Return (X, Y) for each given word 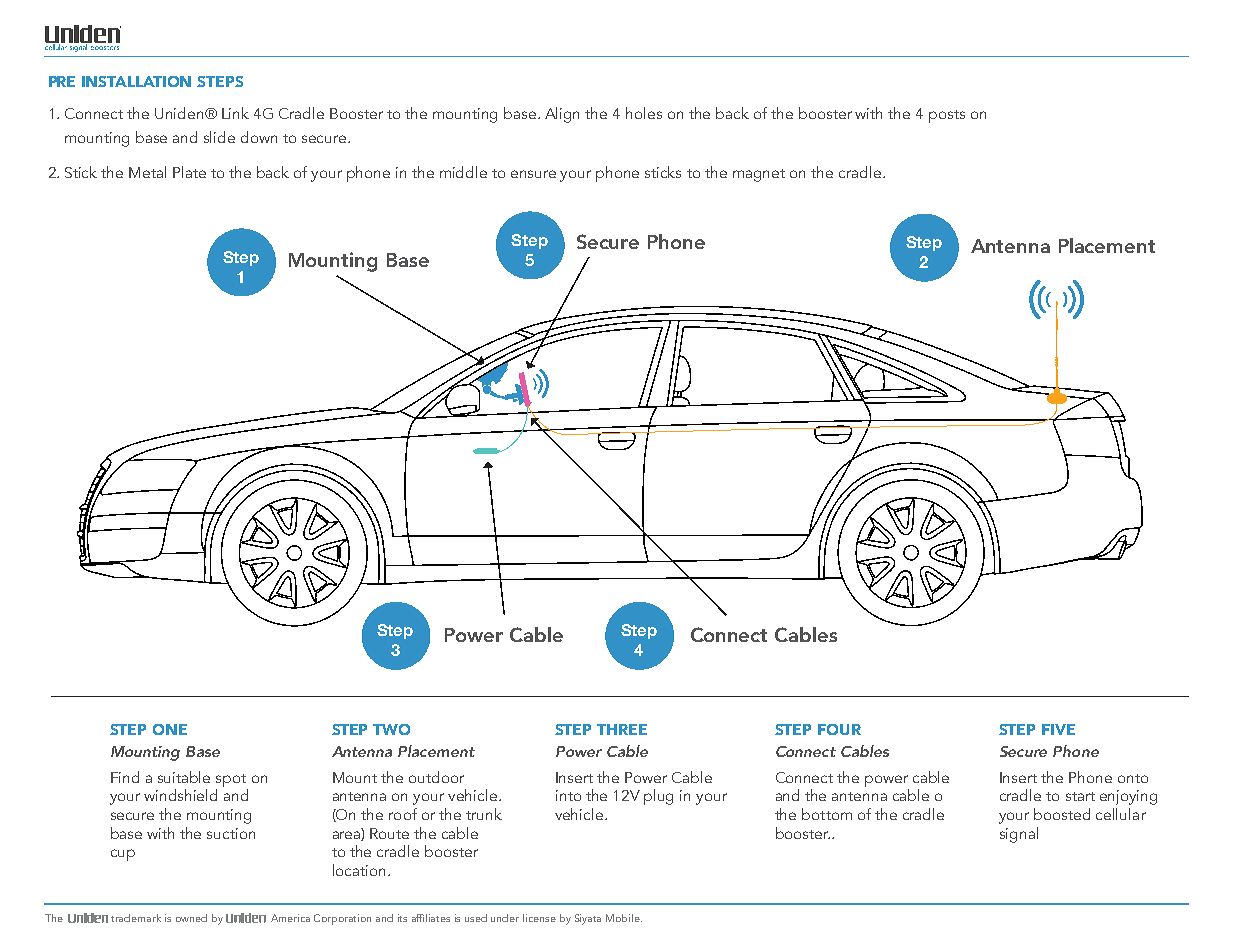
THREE (622, 729)
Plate (189, 172)
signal (1019, 835)
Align (562, 115)
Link (235, 113)
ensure (533, 174)
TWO (391, 729)
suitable (184, 777)
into (568, 795)
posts (947, 116)
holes (644, 113)
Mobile (624, 918)
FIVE (1058, 729)
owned (191, 918)
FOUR (839, 729)
